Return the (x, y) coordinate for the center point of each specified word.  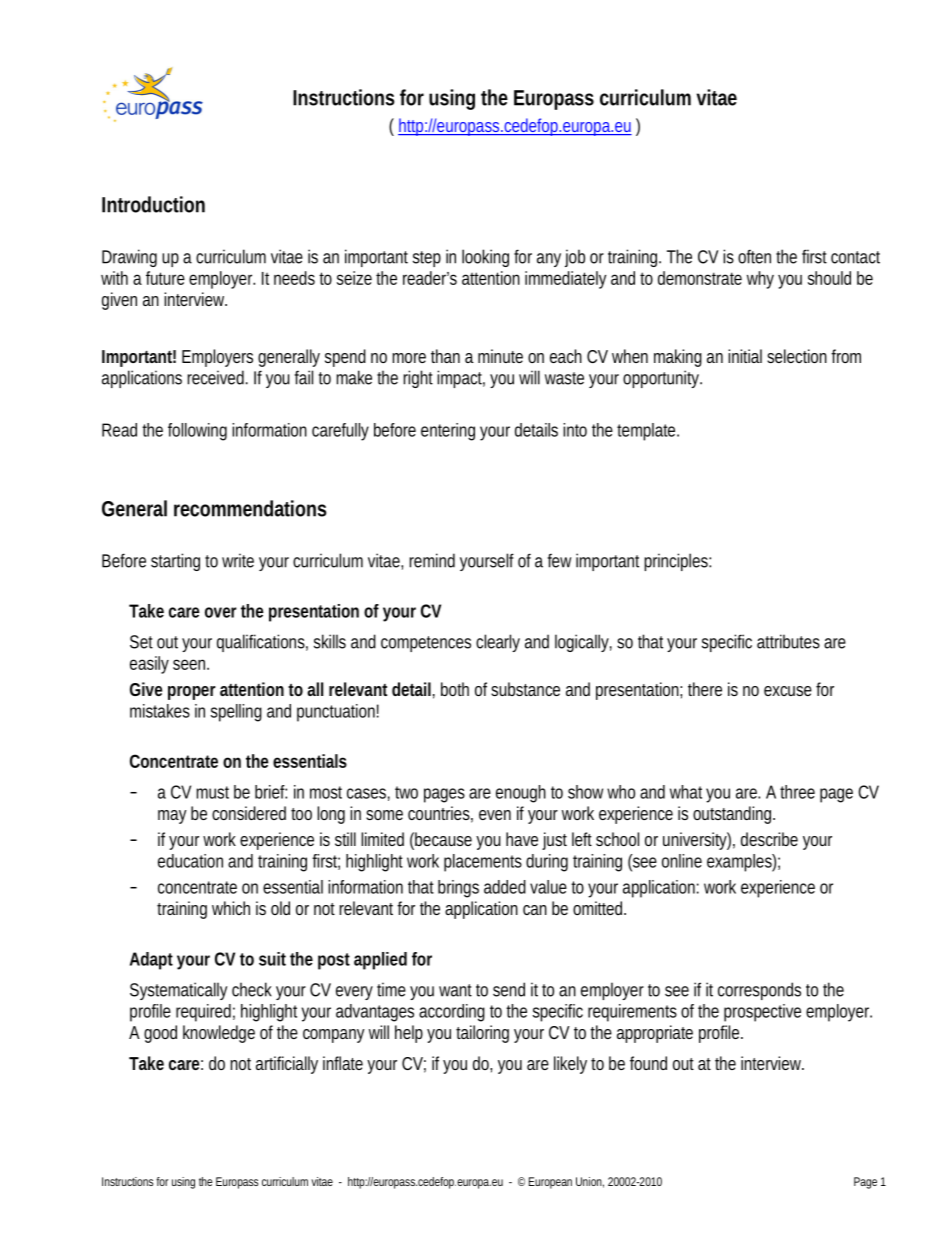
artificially (287, 1065)
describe (769, 839)
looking (485, 258)
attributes (788, 641)
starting (175, 562)
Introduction (153, 204)
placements (483, 863)
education (190, 861)
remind (432, 560)
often (754, 256)
